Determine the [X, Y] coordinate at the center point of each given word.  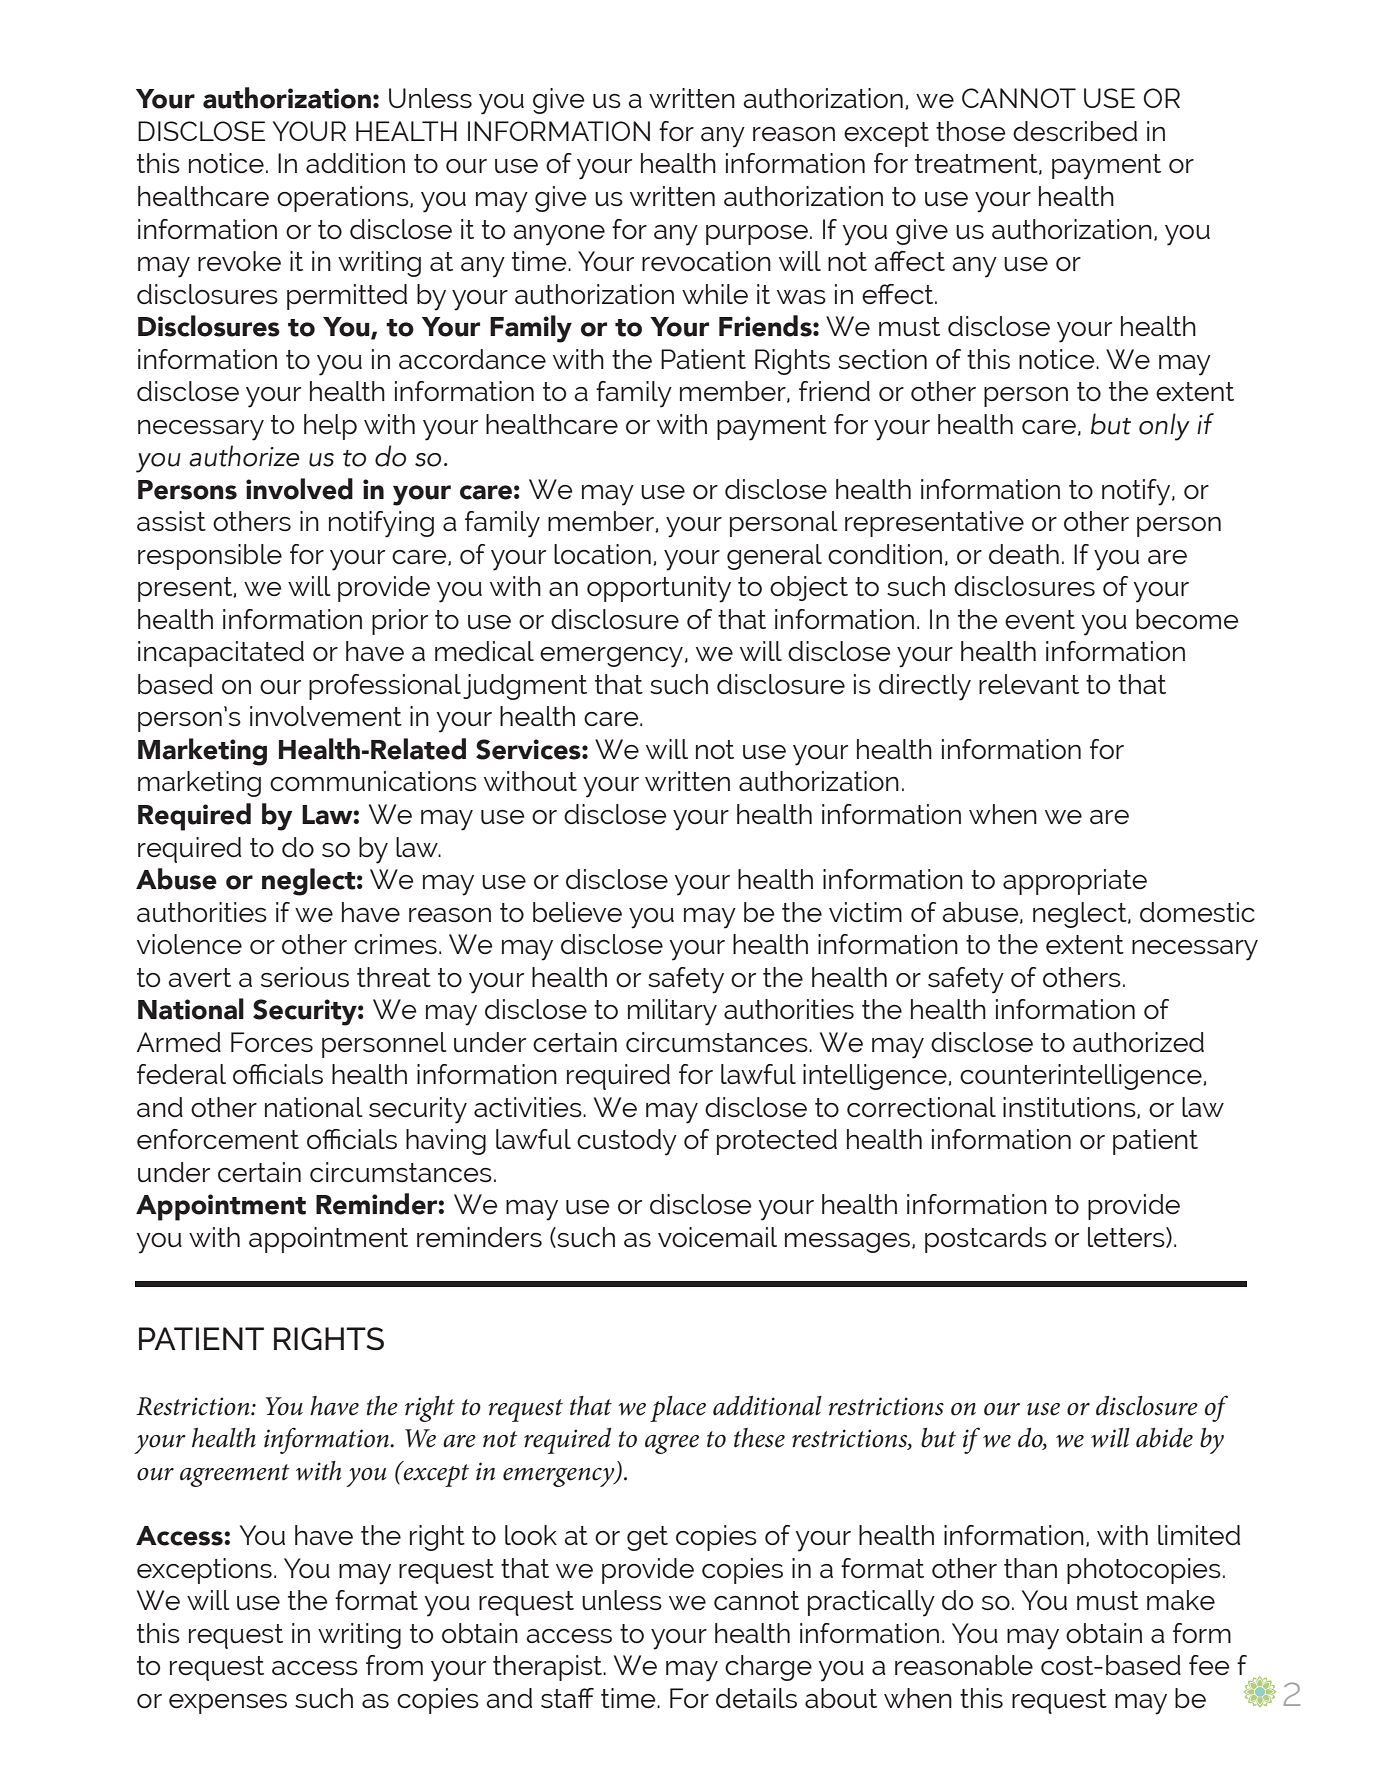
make [1181, 1600]
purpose [757, 235]
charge [768, 1668]
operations [344, 199]
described [1075, 131]
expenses [228, 1704]
